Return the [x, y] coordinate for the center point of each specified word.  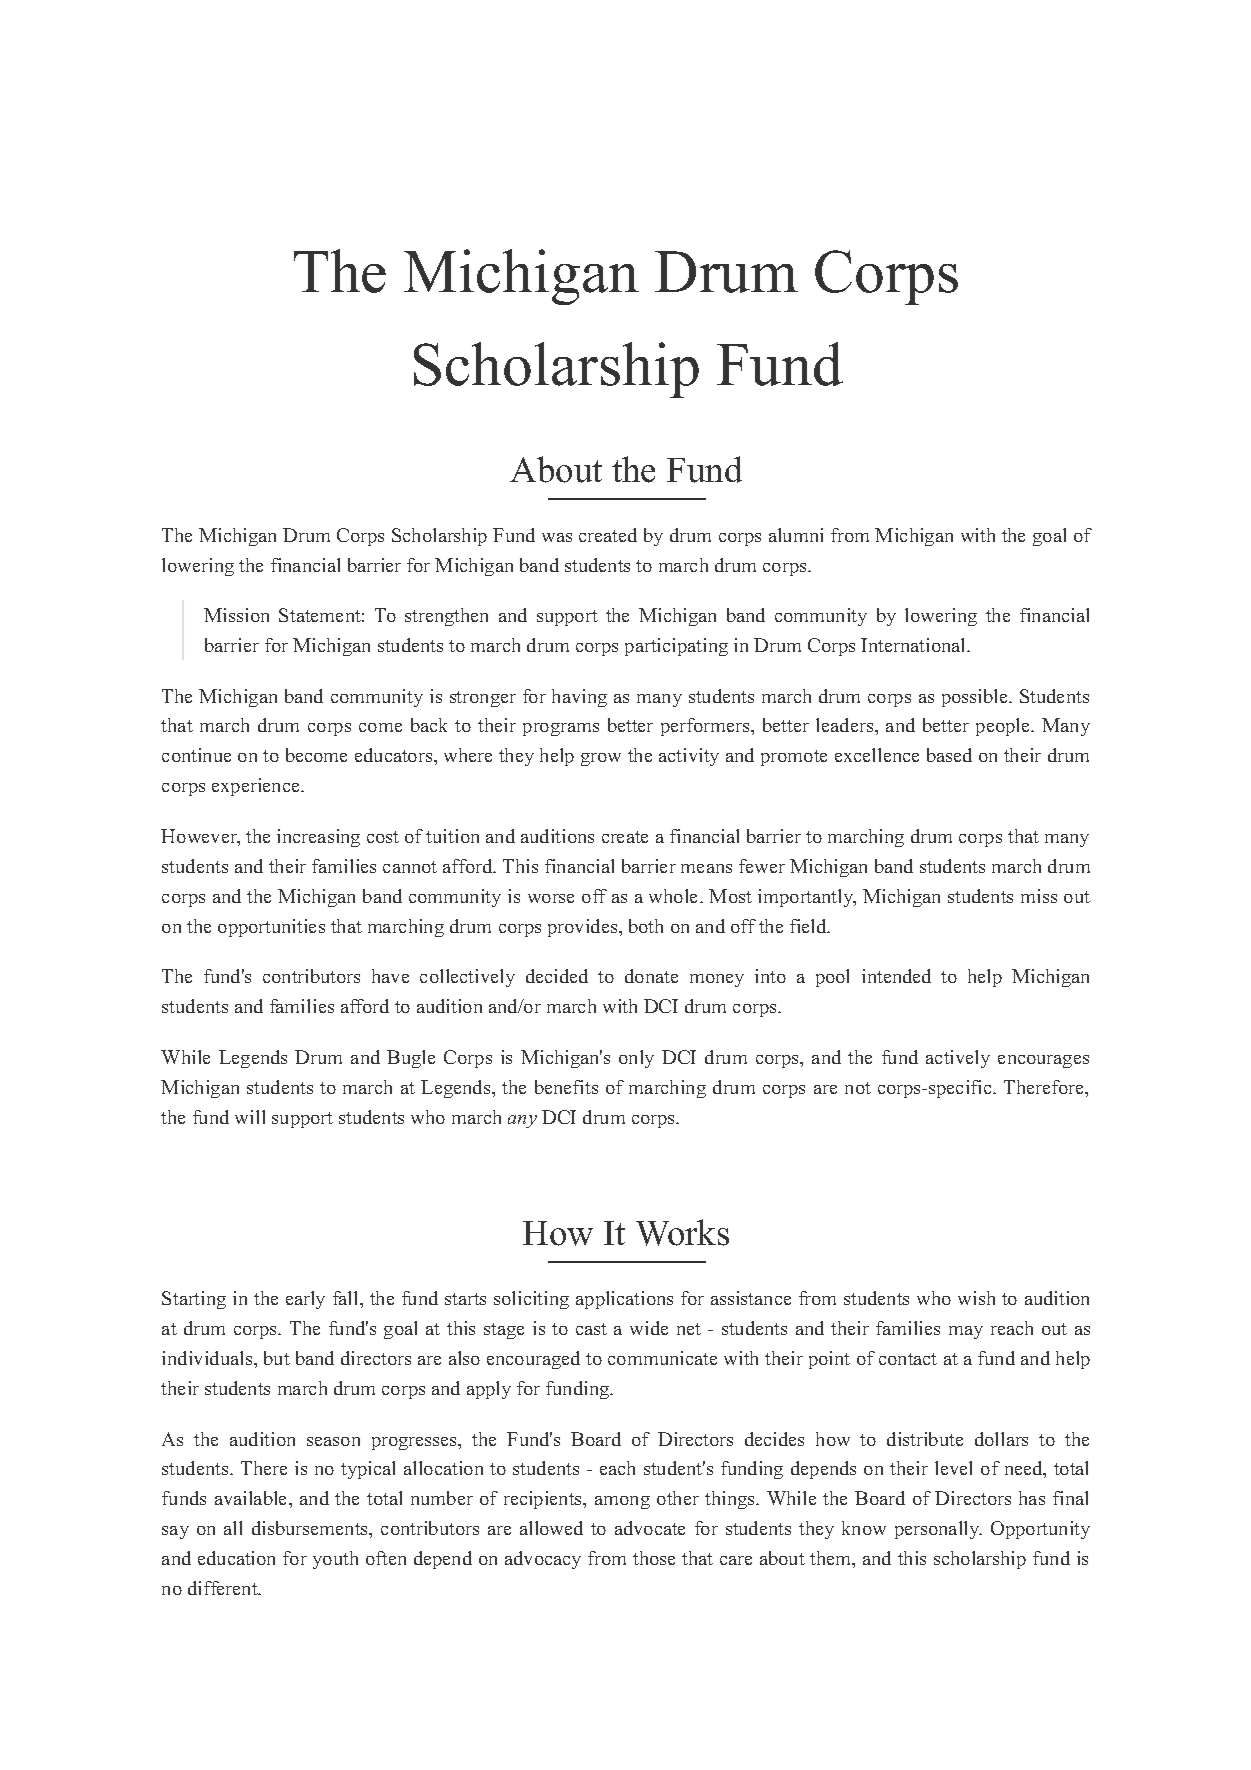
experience [257, 787]
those [654, 1558]
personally [938, 1530]
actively [958, 1059]
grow [601, 759]
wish [976, 1298]
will [250, 1117]
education [236, 1558]
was [557, 537]
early [305, 1300]
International [914, 645]
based [949, 755]
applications [624, 1300]
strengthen [446, 617]
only [636, 1059]
